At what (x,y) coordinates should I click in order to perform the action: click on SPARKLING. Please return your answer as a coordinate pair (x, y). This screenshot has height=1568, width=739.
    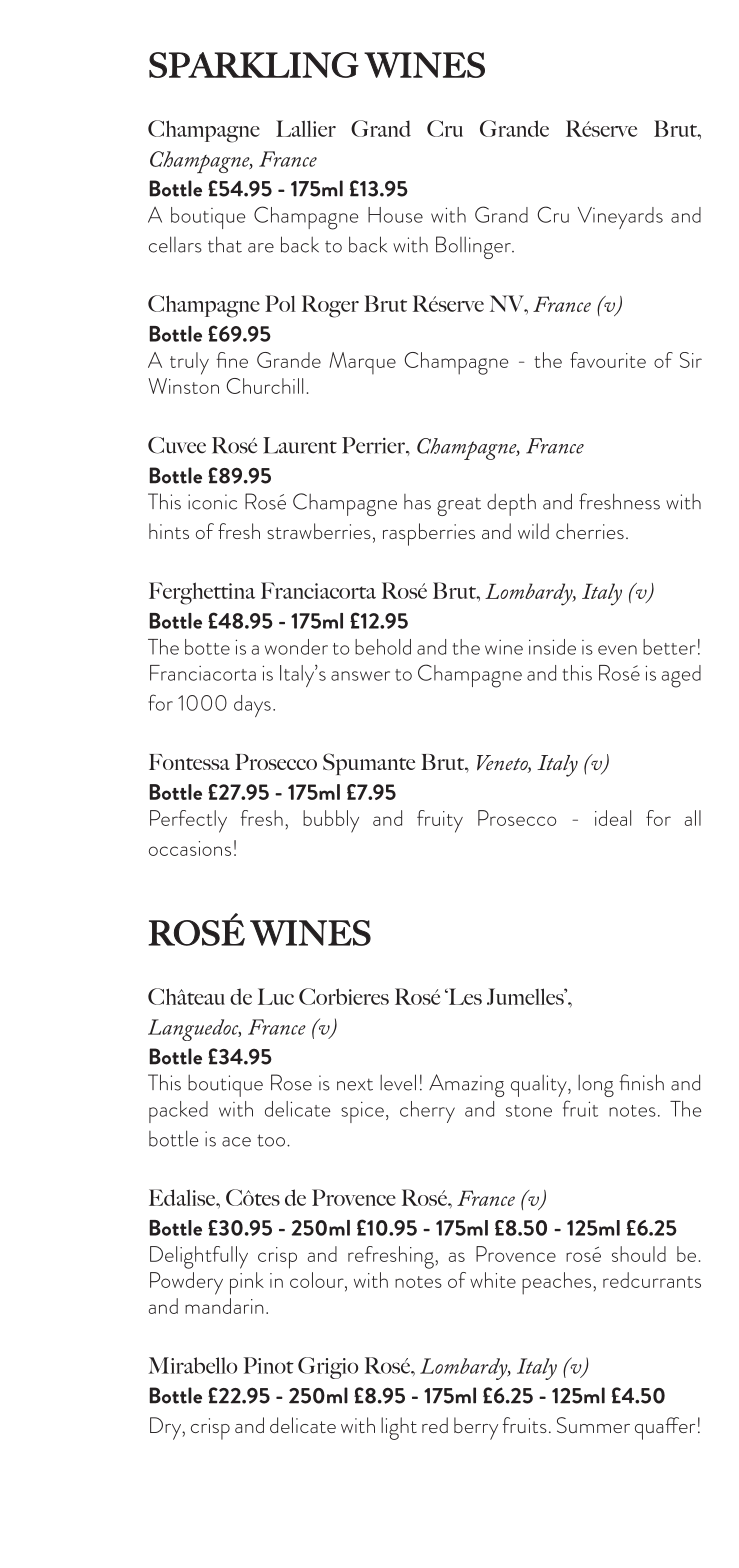
    Looking at the image, I should click on (254, 65).
